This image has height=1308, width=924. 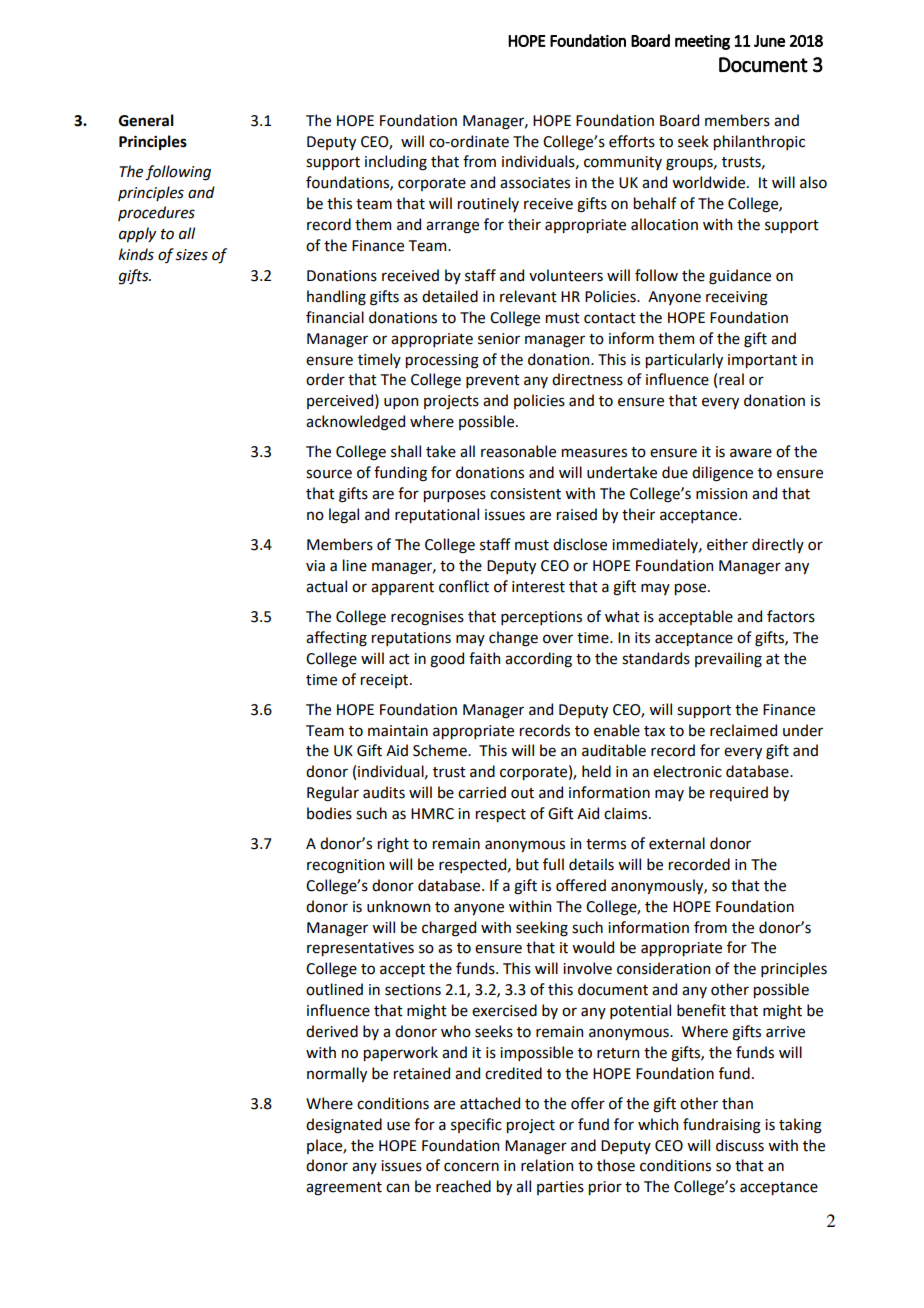 What do you see at coordinates (471, 1167) in the image?
I see `concern` at bounding box center [471, 1167].
